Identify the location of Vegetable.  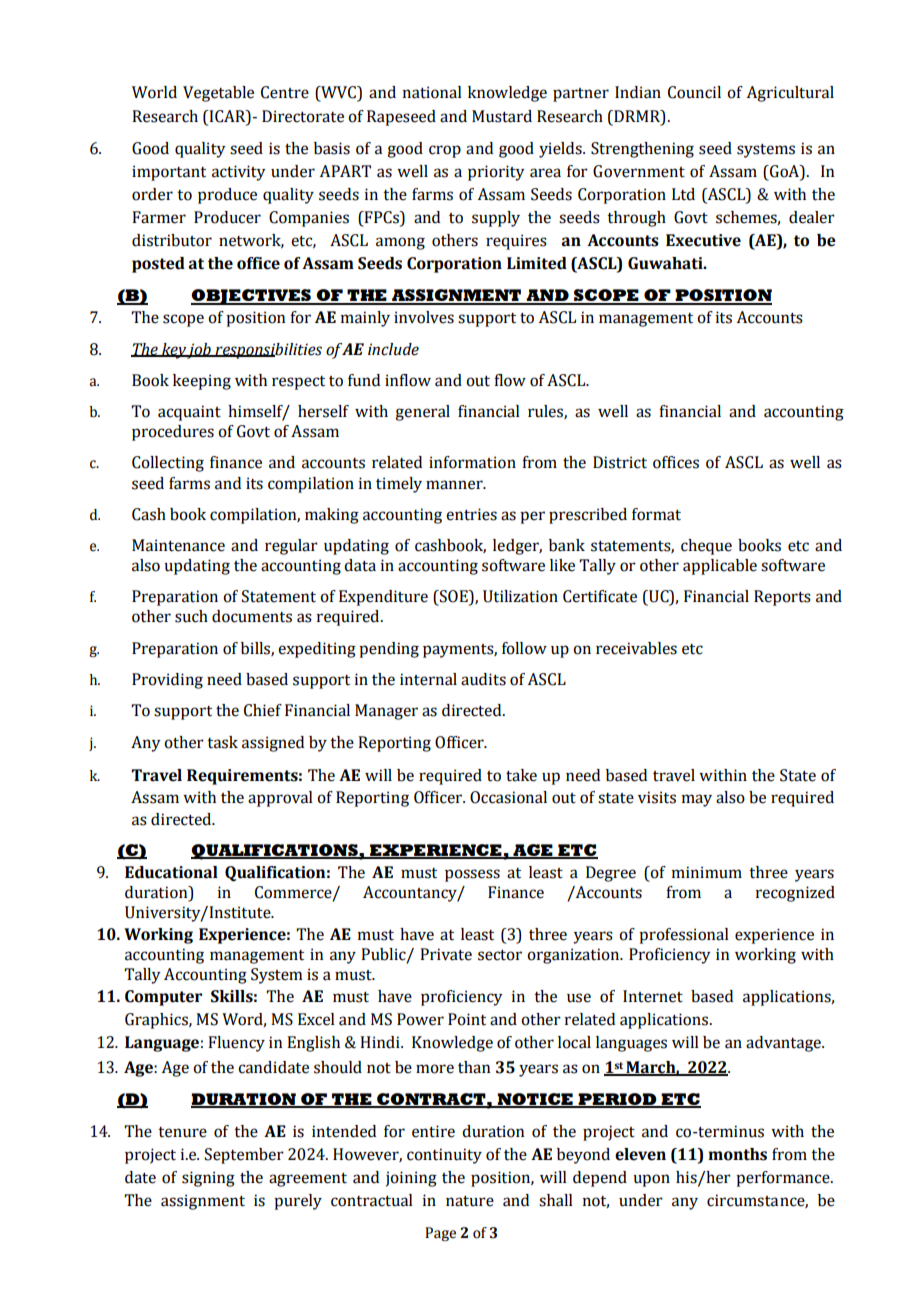
(218, 94).
